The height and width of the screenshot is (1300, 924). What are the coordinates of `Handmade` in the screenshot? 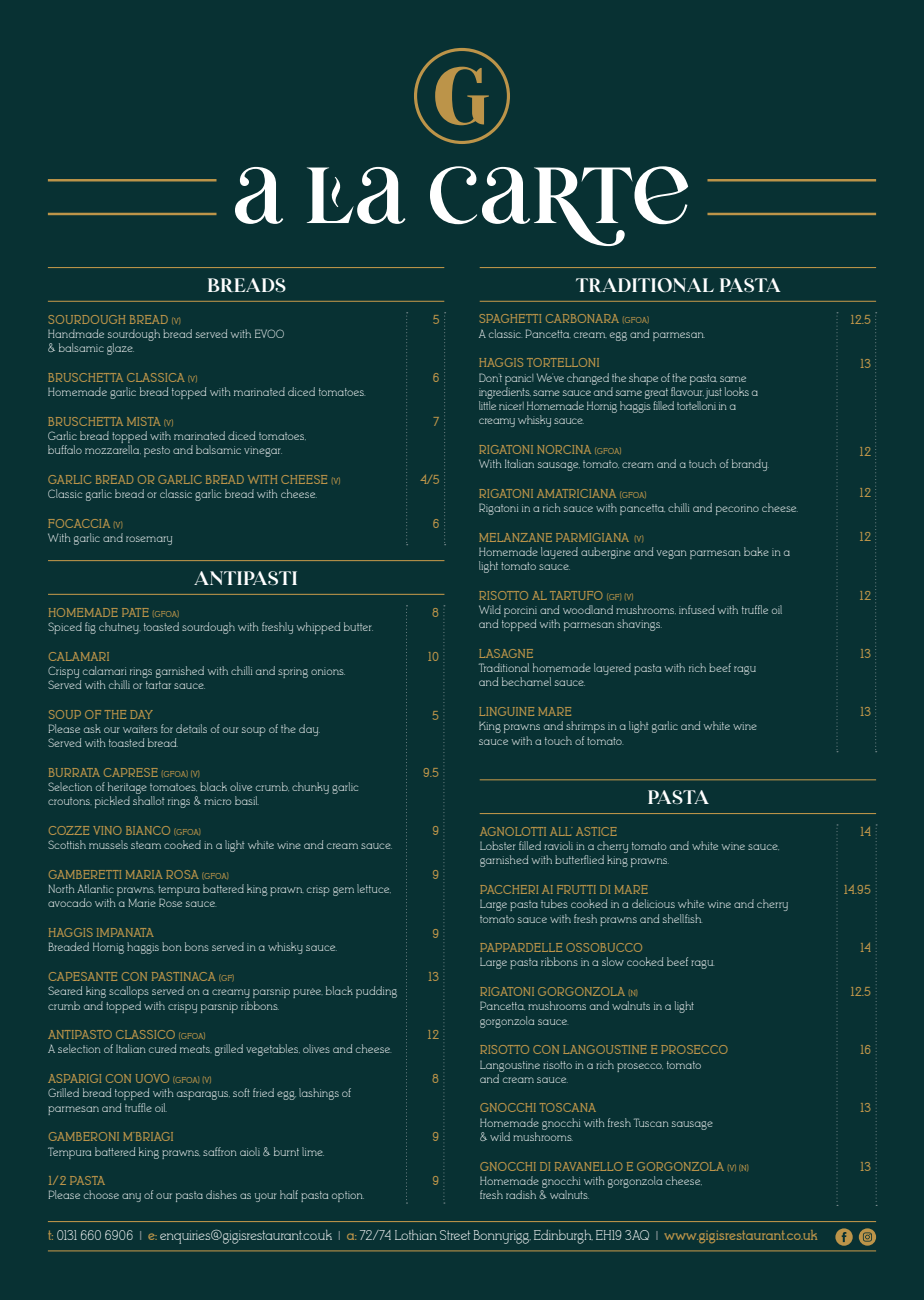 It's located at (76, 333).
